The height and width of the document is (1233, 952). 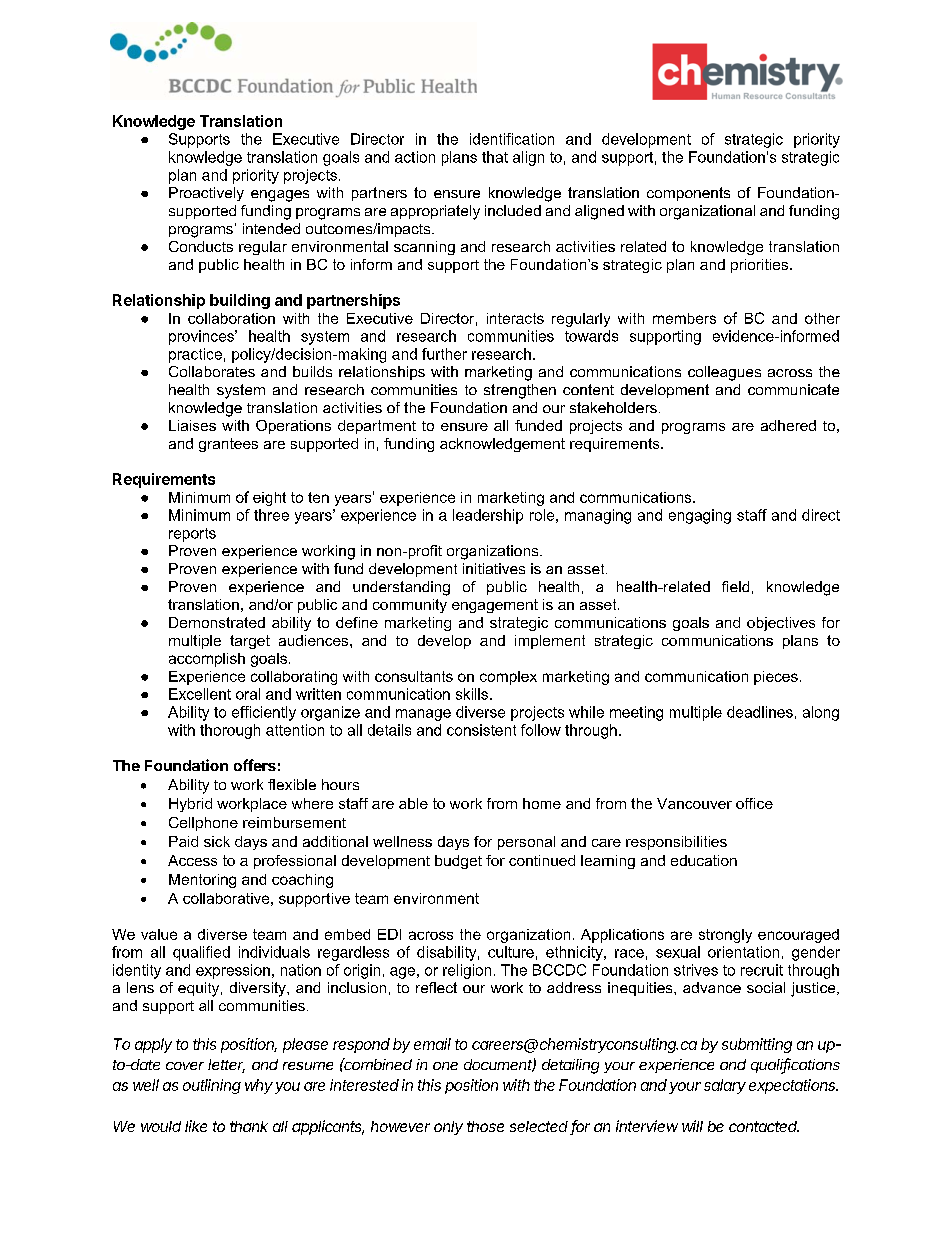 What do you see at coordinates (495, 606) in the document?
I see `engagement` at bounding box center [495, 606].
